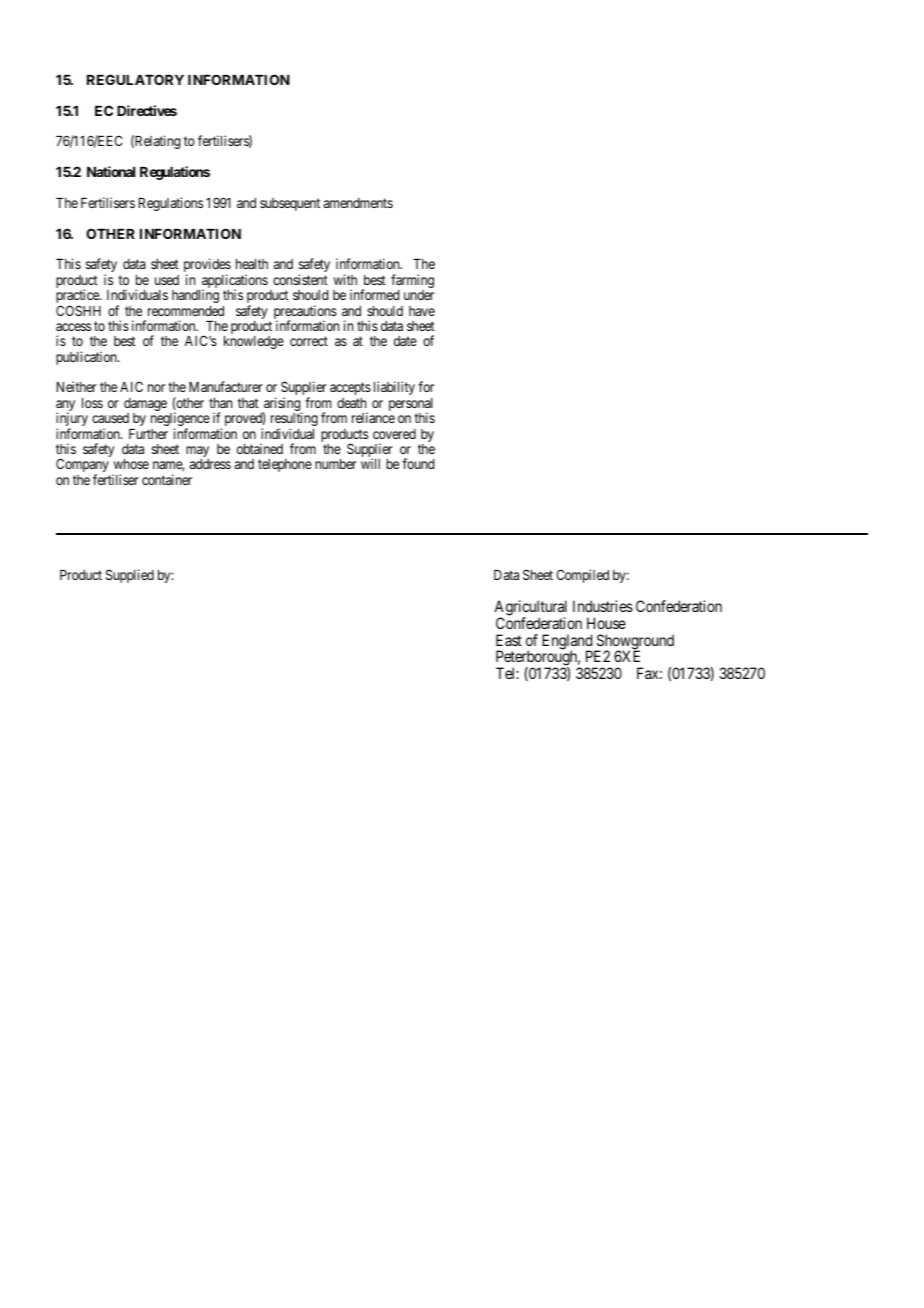 The height and width of the image is (1308, 924). What do you see at coordinates (290, 204) in the image?
I see `subsequent` at bounding box center [290, 204].
